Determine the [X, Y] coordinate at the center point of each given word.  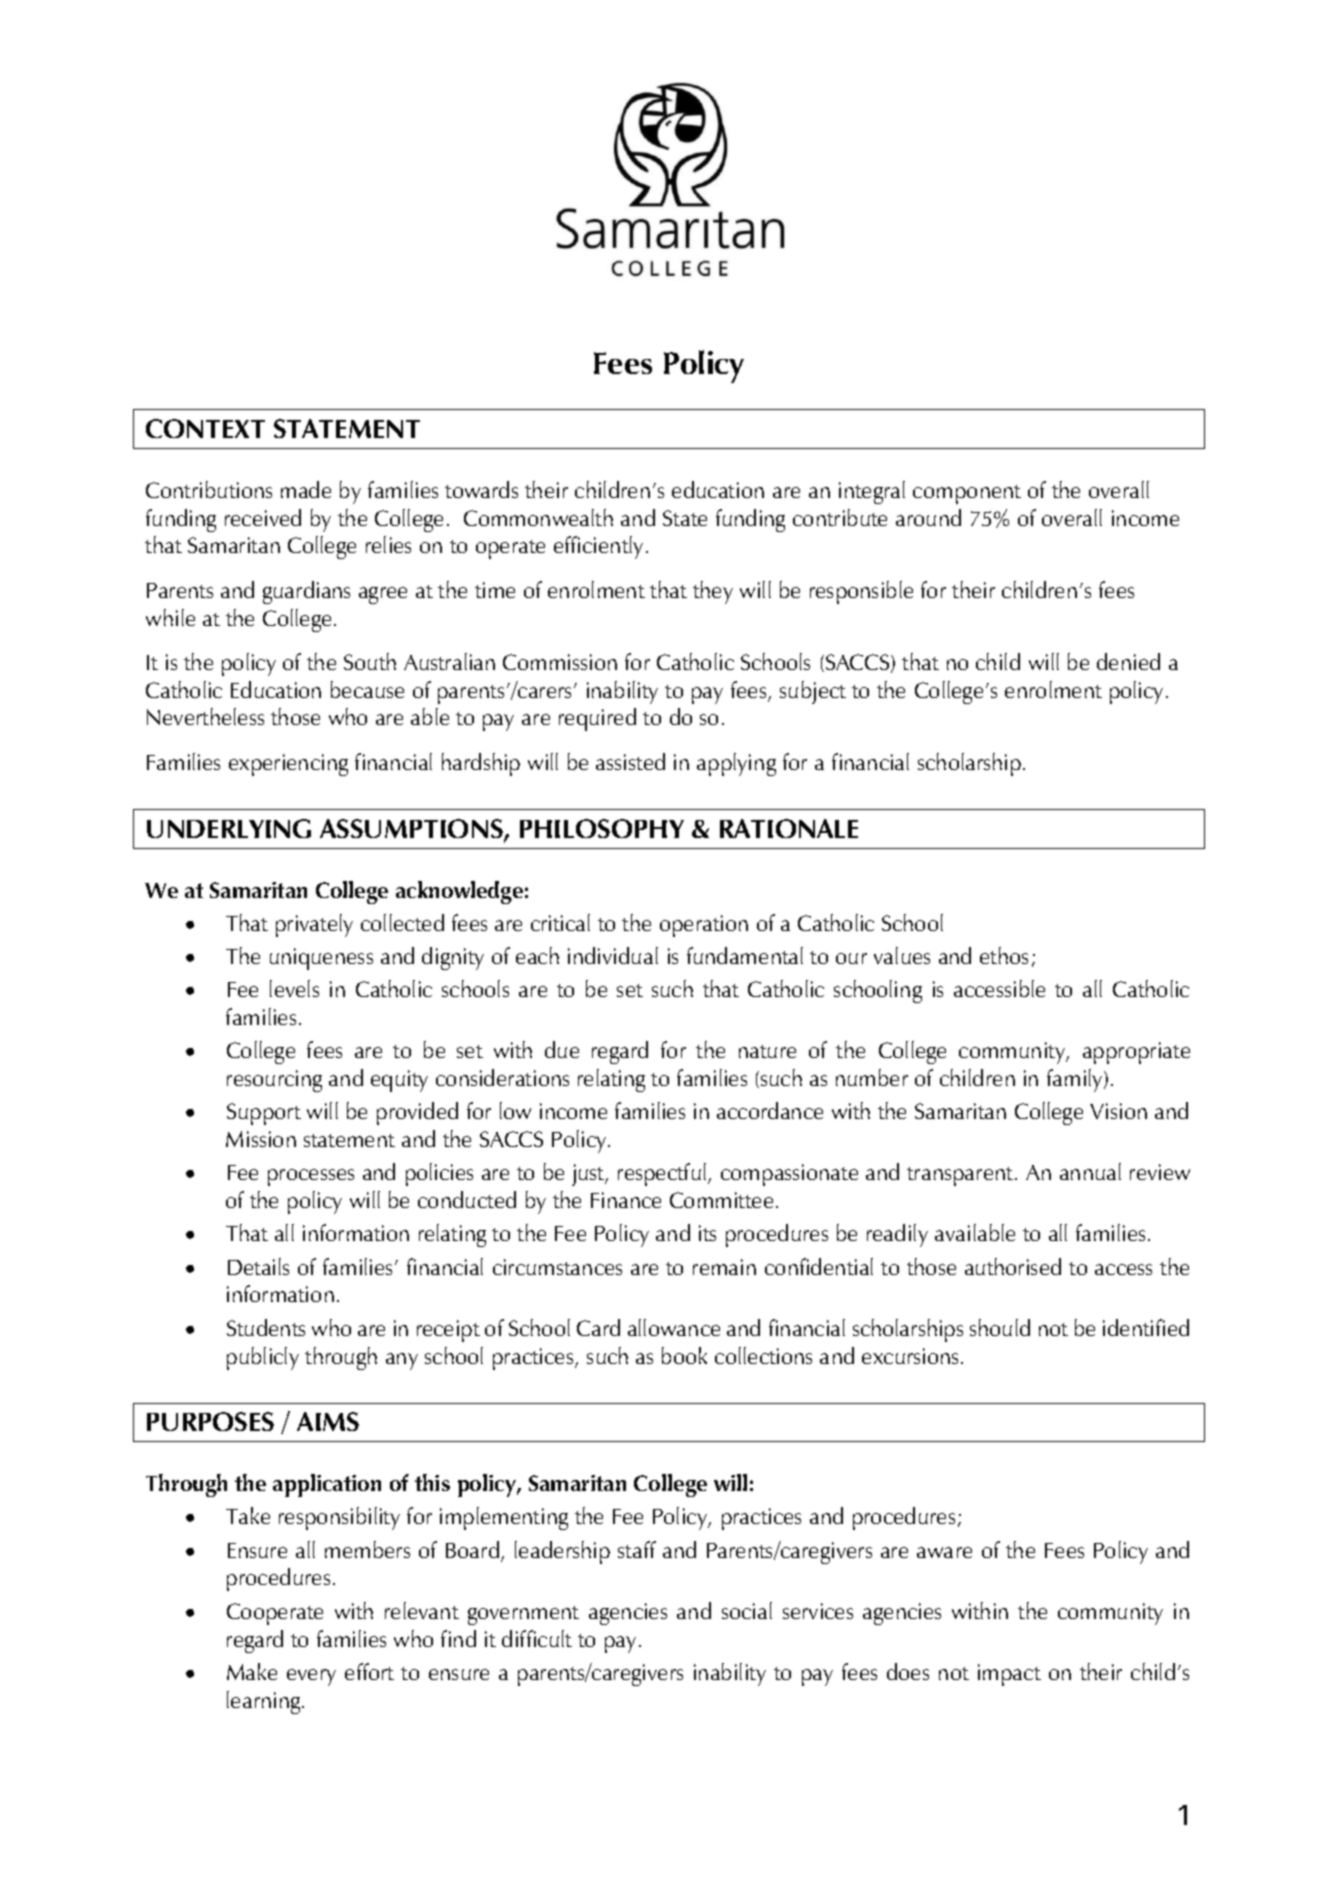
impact [1009, 1675]
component [967, 494]
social [747, 1610]
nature [767, 1051]
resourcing [274, 1081]
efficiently [600, 547]
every [311, 1677]
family [1076, 1080]
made [306, 489]
